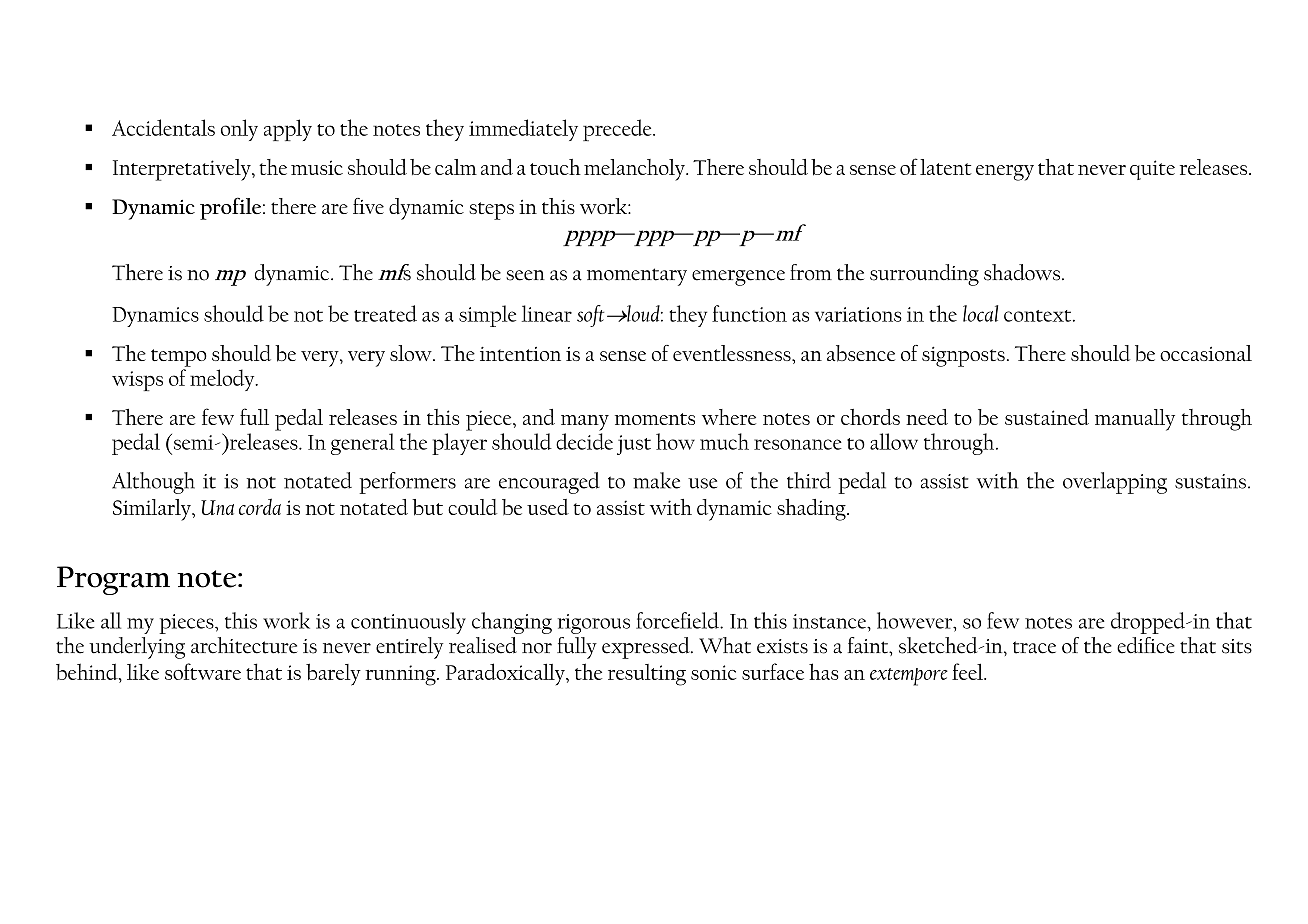 Image resolution: width=1308 pixels, height=924 pixels. I want to click on edifice, so click(1146, 645).
